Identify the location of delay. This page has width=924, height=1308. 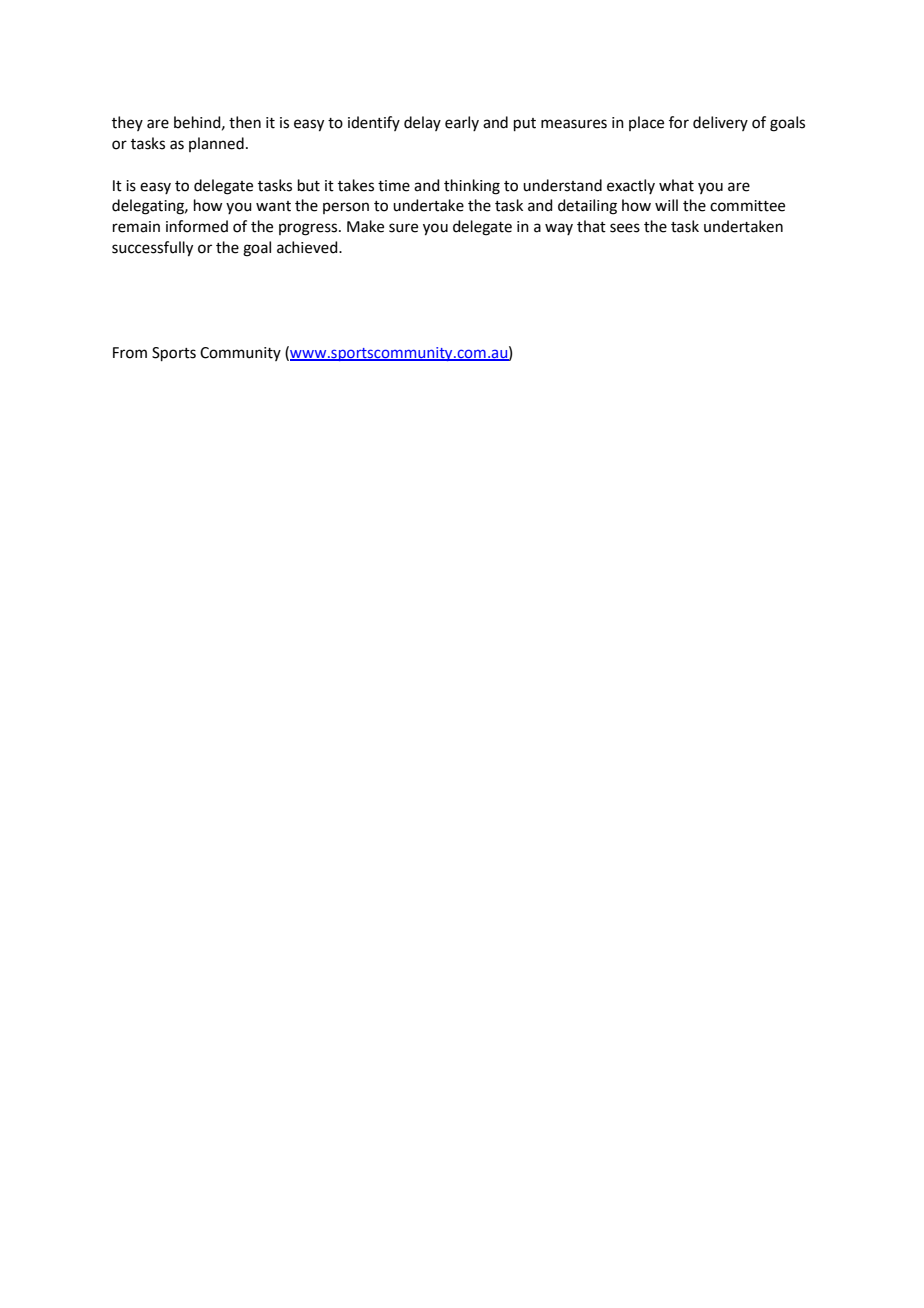
(422, 123).
